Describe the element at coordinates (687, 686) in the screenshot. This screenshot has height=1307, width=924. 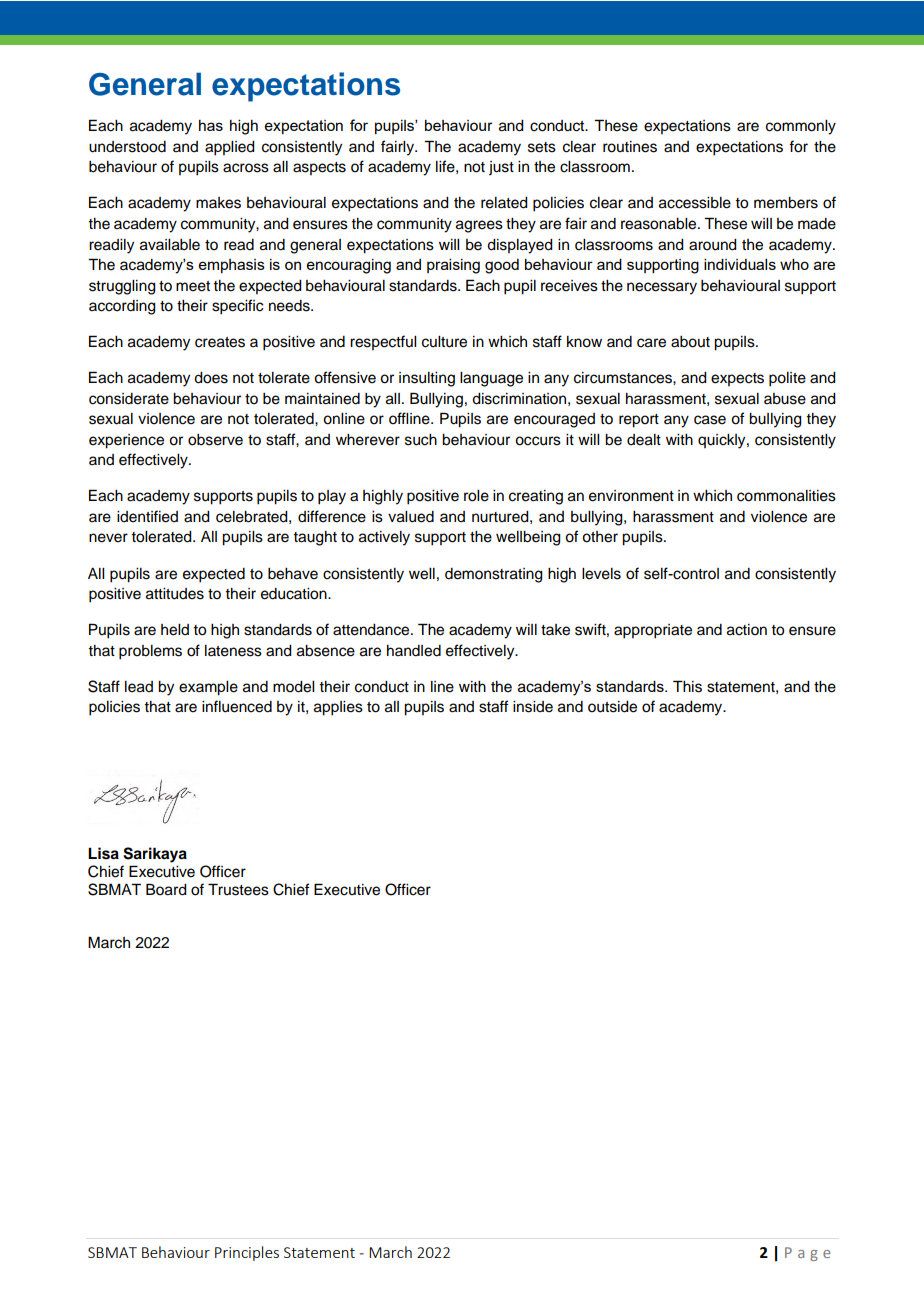
I see `This` at that location.
